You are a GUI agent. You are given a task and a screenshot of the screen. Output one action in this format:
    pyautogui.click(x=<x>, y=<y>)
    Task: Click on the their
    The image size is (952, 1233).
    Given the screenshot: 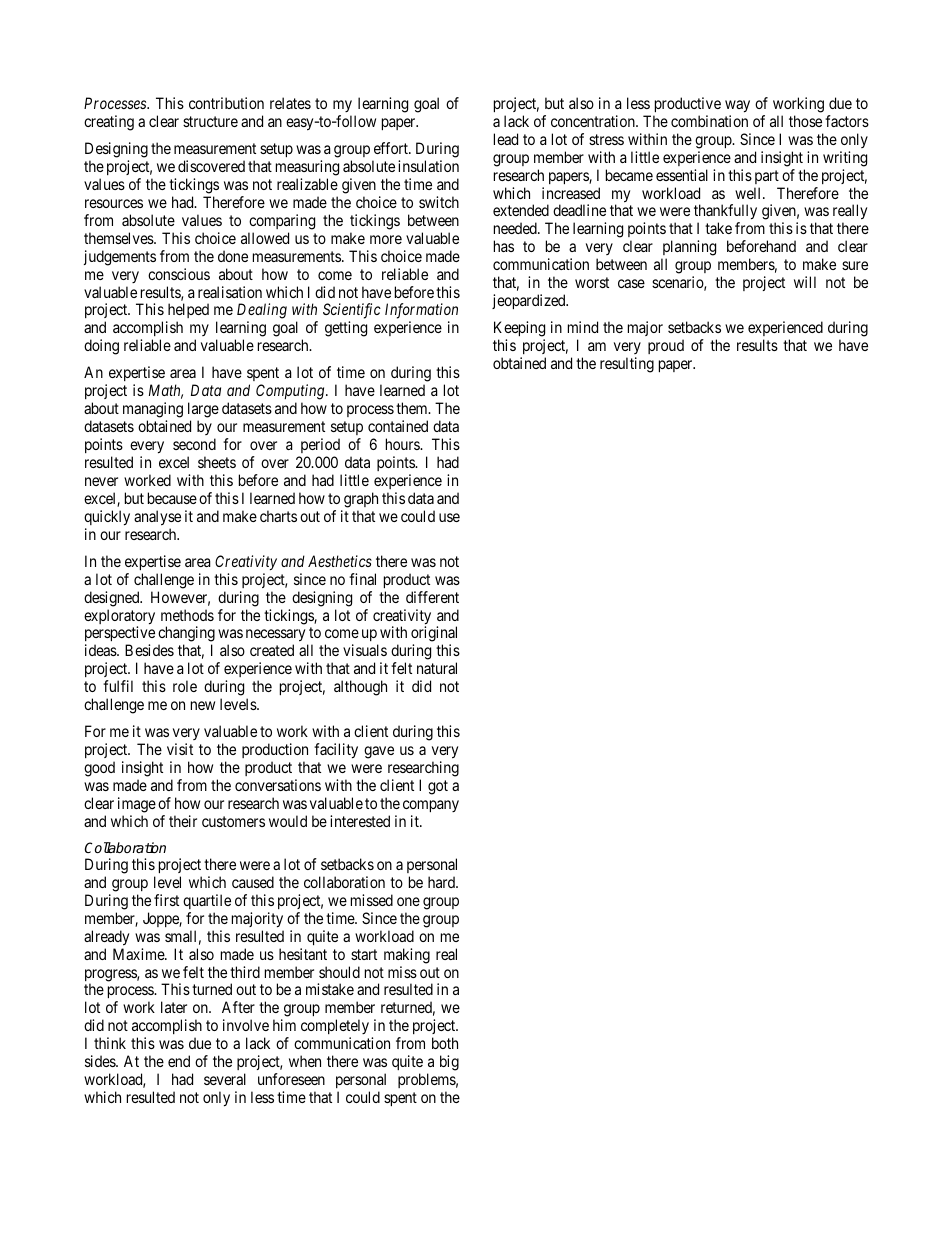 What is the action you would take?
    pyautogui.click(x=183, y=821)
